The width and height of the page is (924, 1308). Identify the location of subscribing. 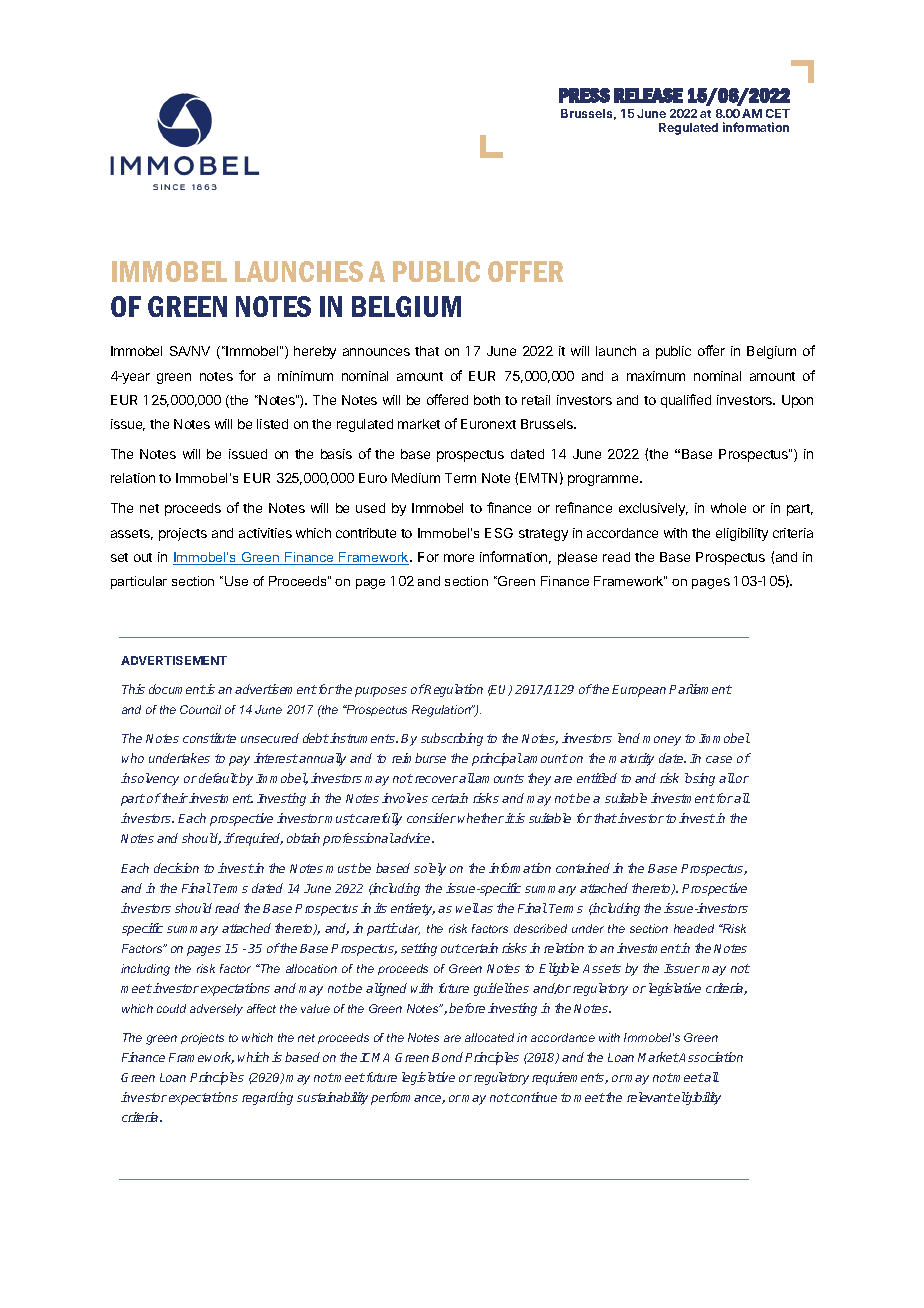
(452, 739).
